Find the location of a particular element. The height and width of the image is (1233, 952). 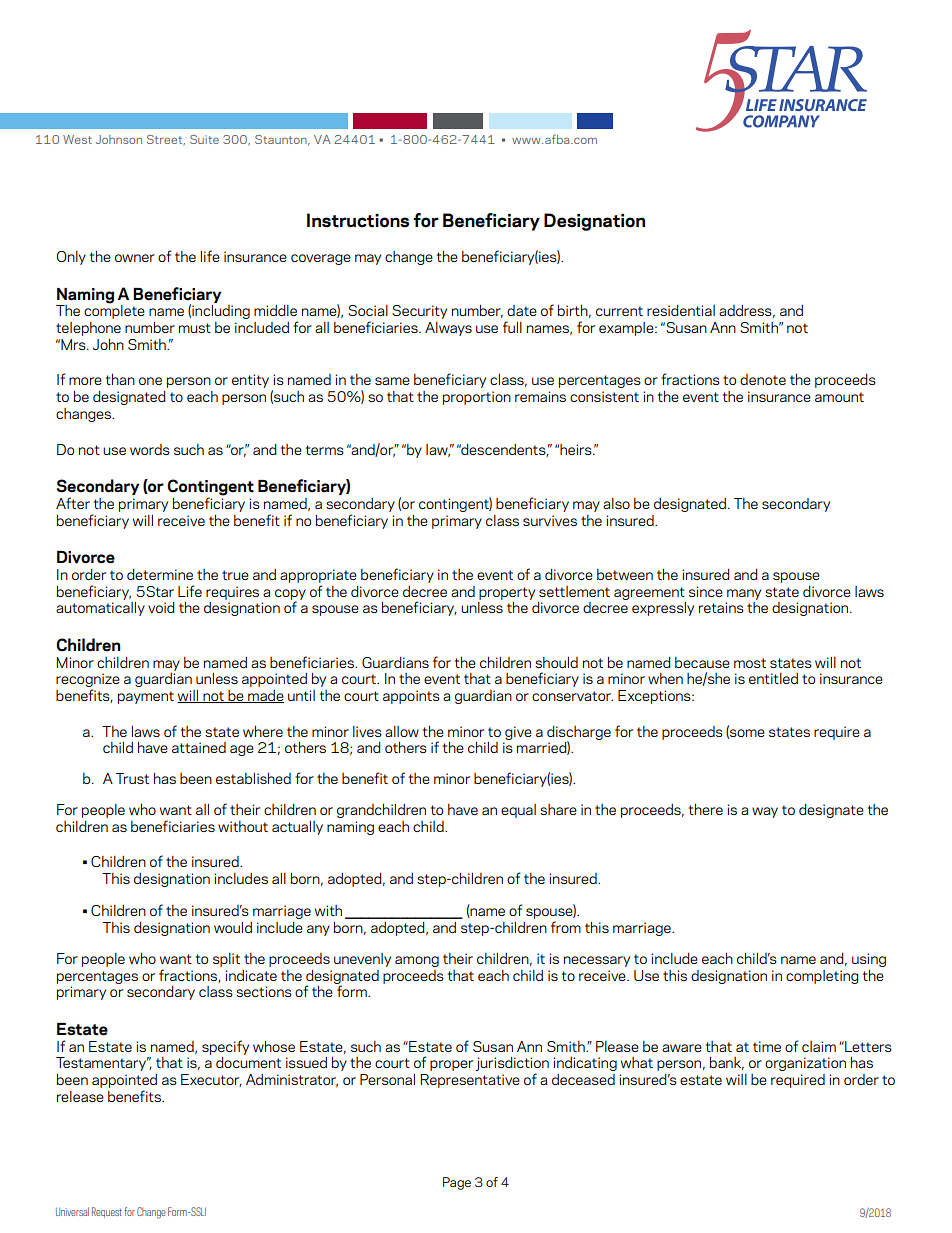

organization is located at coordinates (805, 1064).
